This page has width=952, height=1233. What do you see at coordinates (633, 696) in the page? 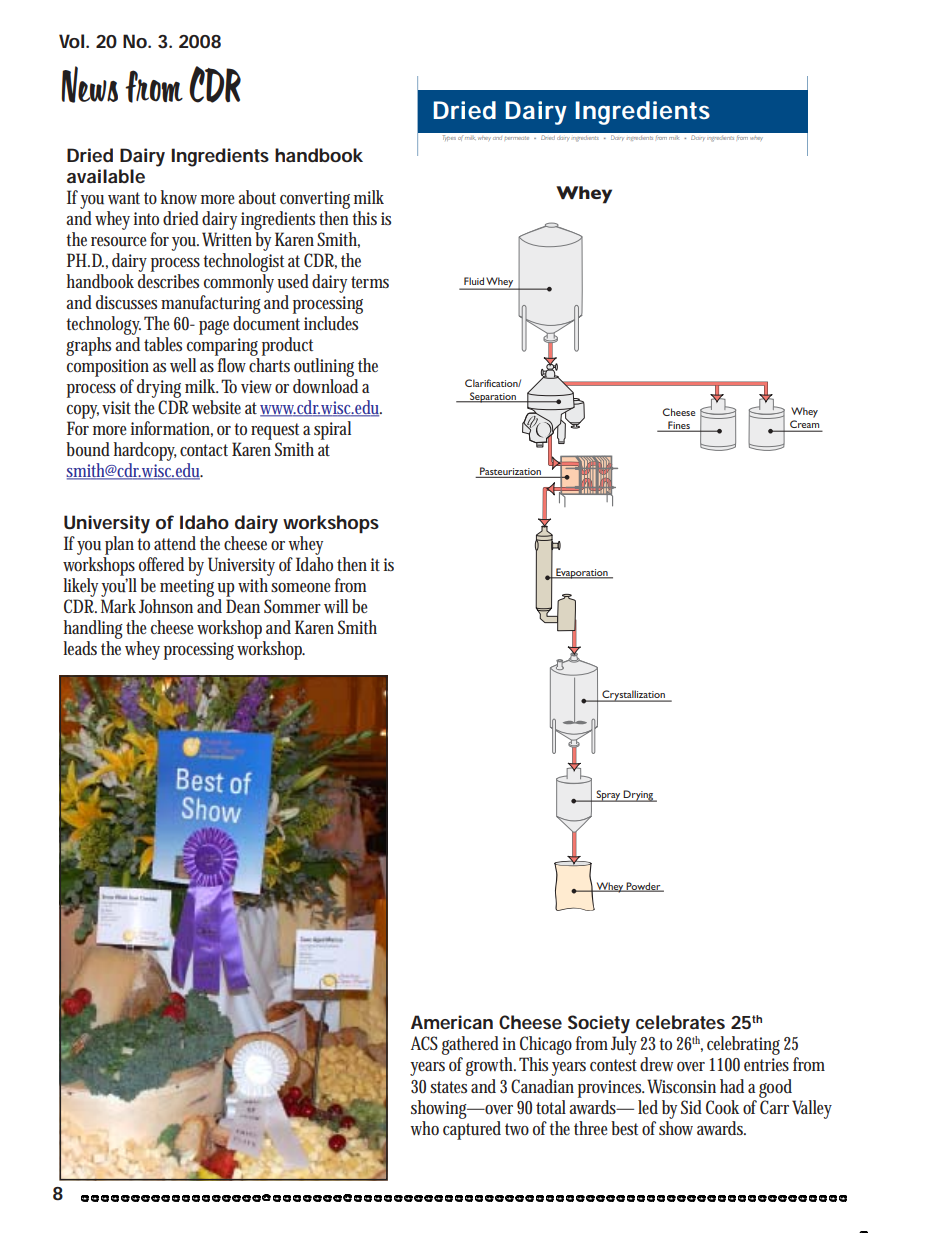
I see `Crystallization` at bounding box center [633, 696].
